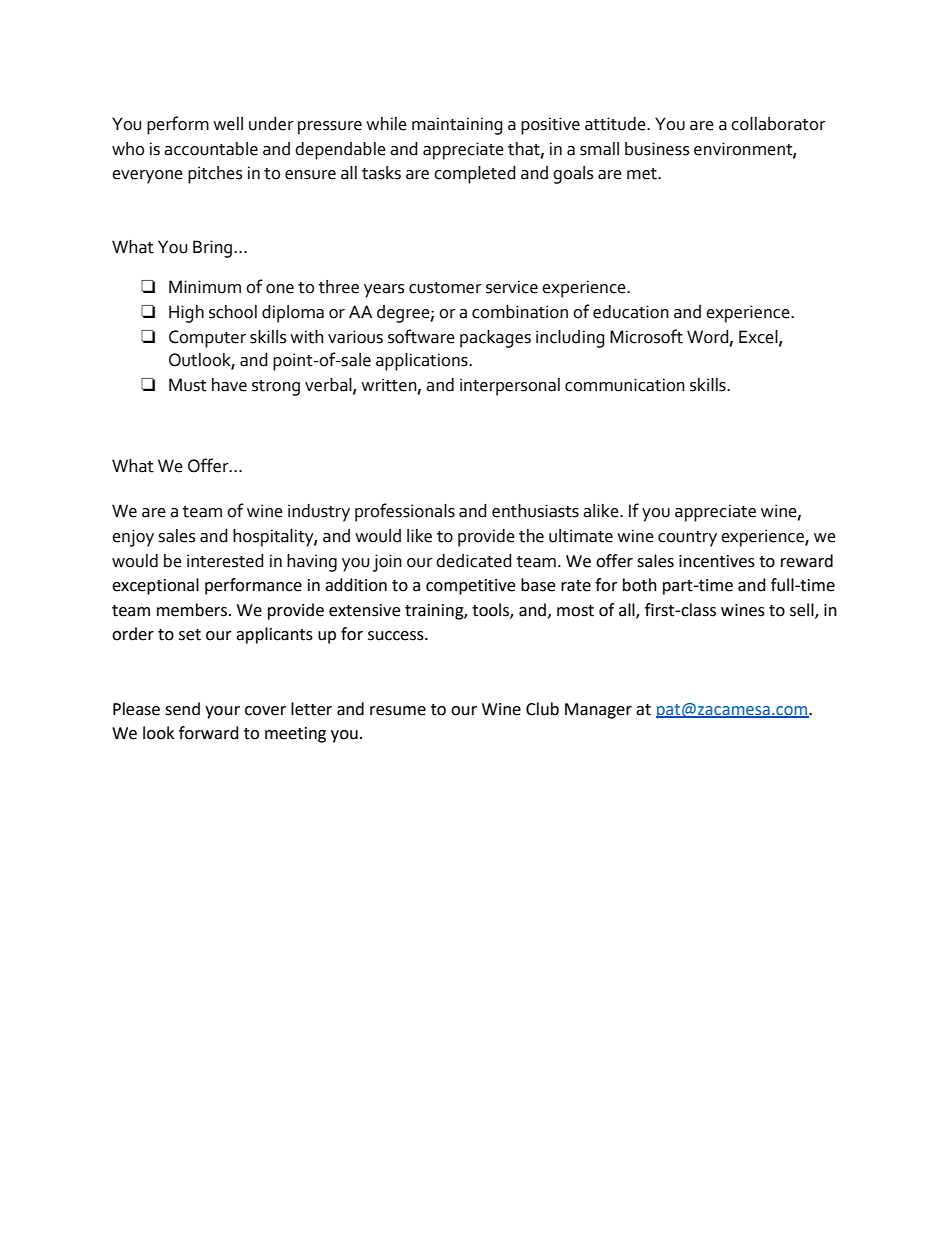 Image resolution: width=952 pixels, height=1233 pixels. What do you see at coordinates (211, 149) in the screenshot?
I see `accountable` at bounding box center [211, 149].
